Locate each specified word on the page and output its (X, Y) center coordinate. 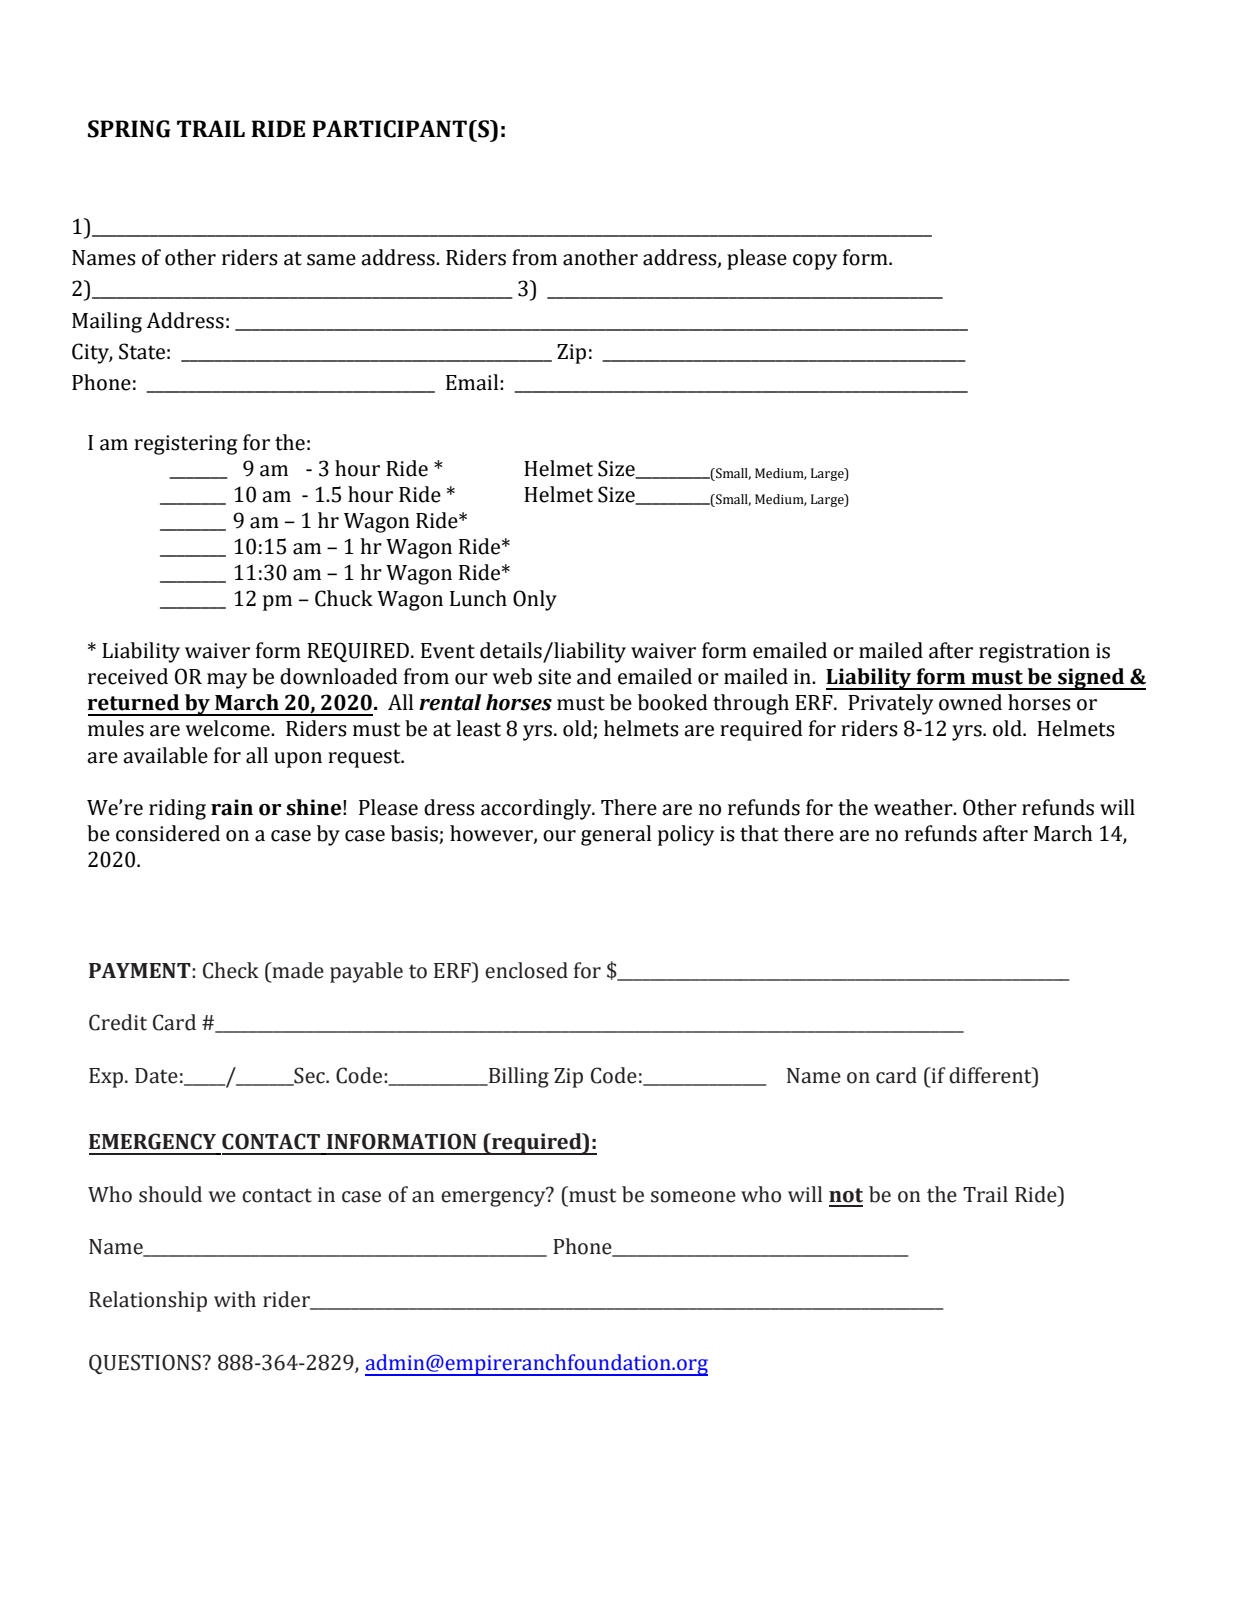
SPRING (129, 129)
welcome (229, 728)
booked (673, 702)
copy (815, 262)
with (235, 1299)
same (331, 260)
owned (970, 702)
